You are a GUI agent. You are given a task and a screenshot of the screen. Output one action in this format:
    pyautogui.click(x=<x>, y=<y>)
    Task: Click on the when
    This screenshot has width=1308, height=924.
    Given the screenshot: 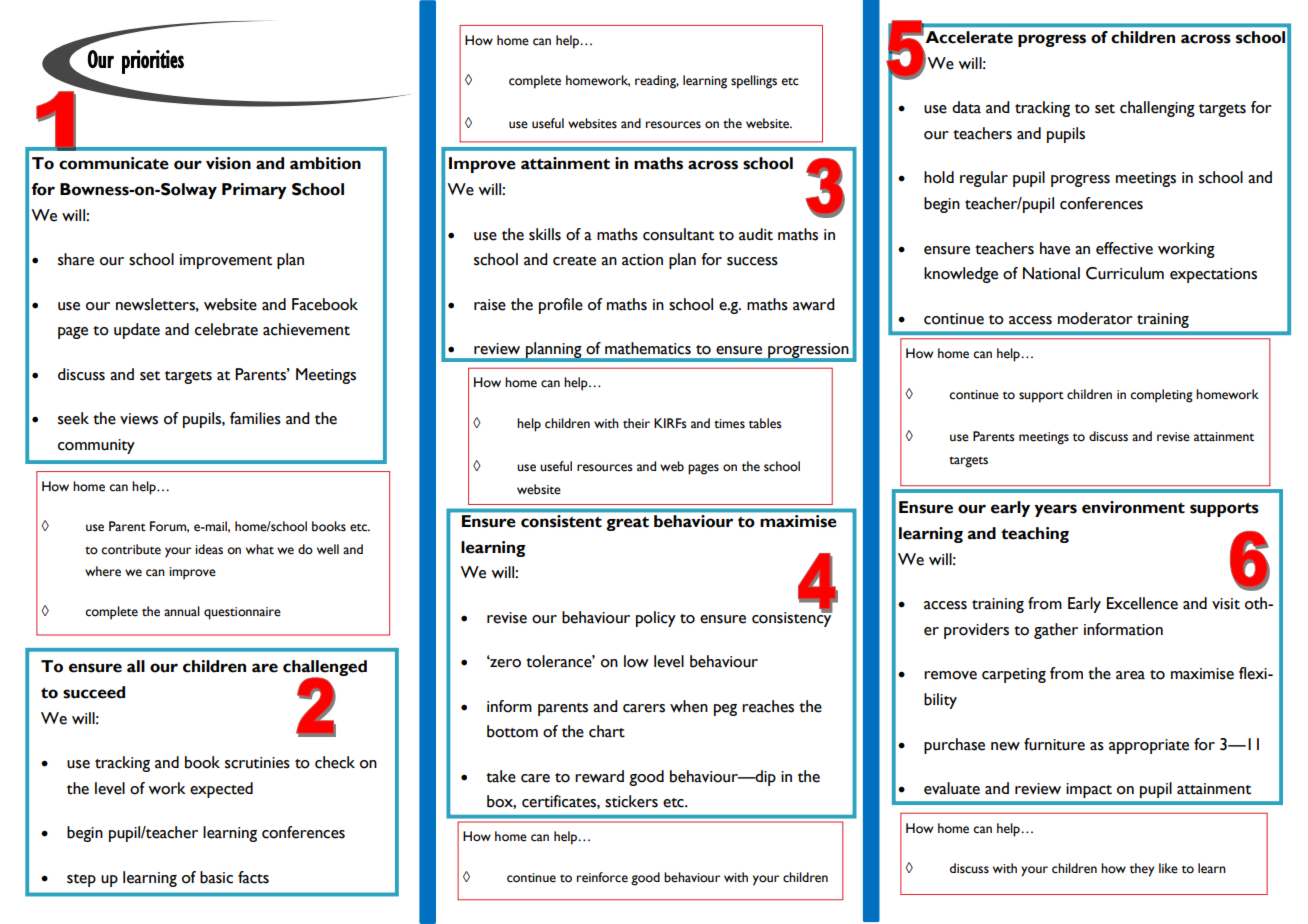 What is the action you would take?
    pyautogui.click(x=689, y=706)
